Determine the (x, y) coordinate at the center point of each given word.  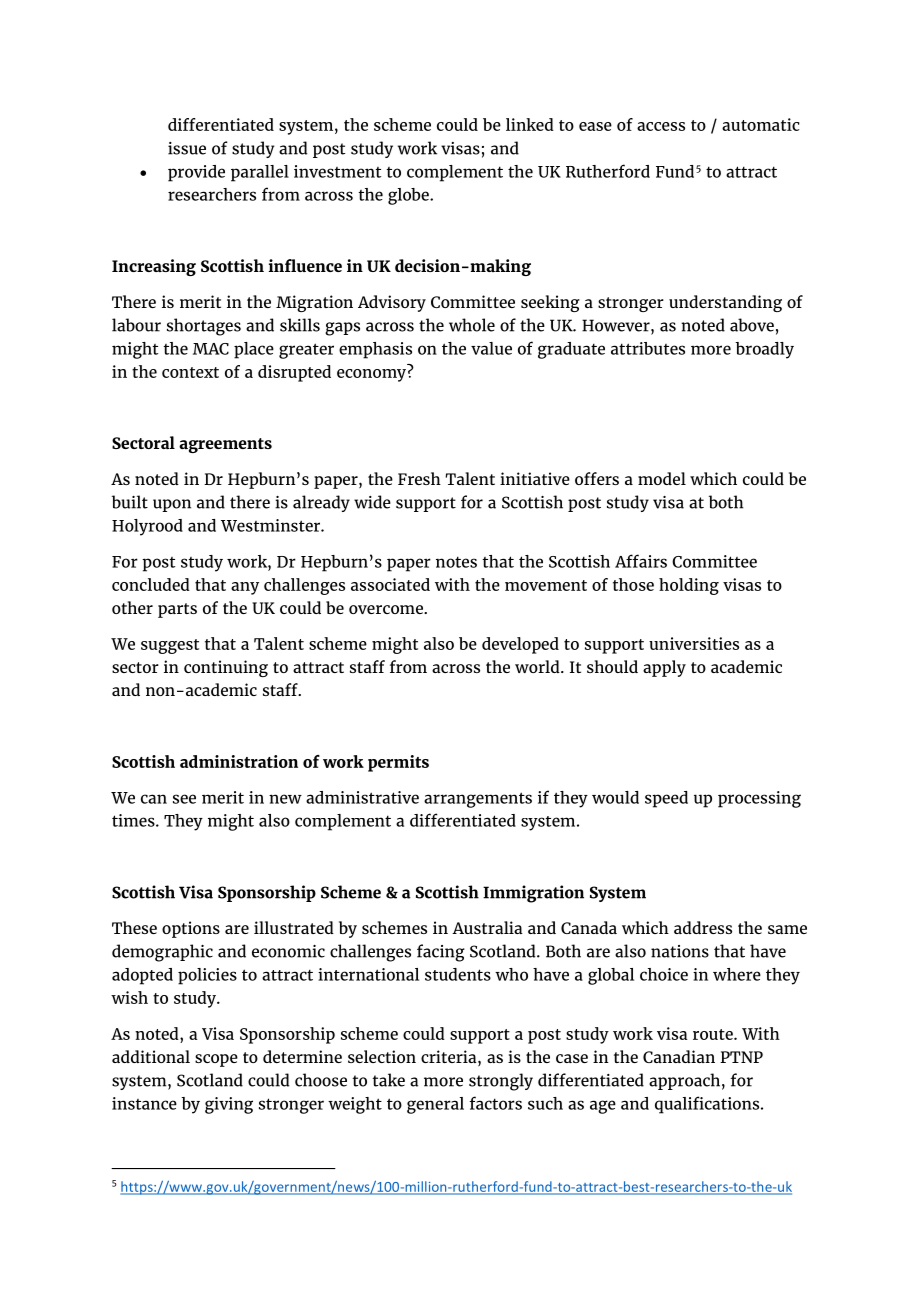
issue (187, 148)
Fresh (419, 478)
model (662, 478)
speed (666, 799)
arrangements (478, 800)
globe (409, 196)
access (661, 126)
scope (216, 1060)
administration (239, 761)
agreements (225, 445)
